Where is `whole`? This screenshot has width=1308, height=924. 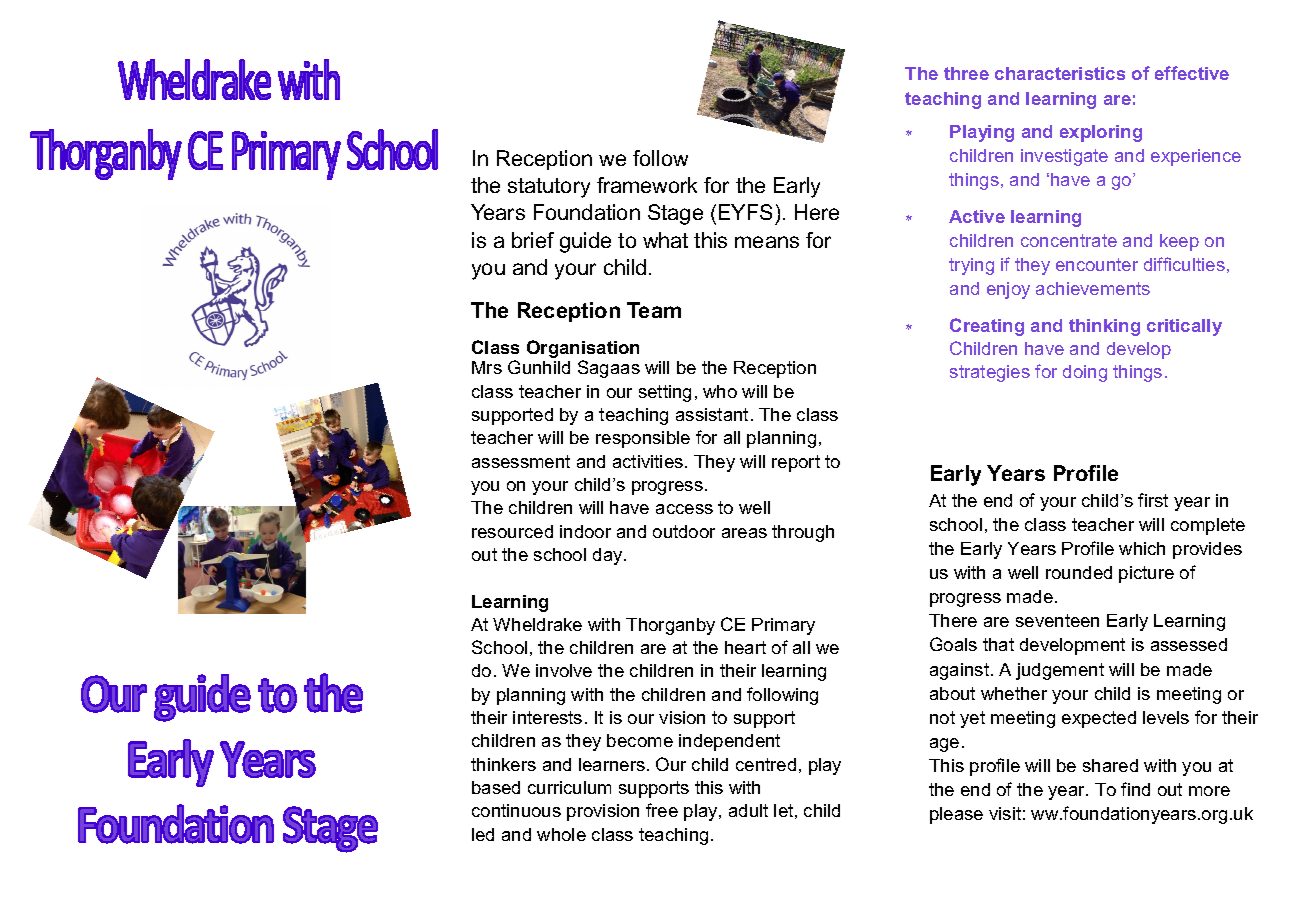 whole is located at coordinates (561, 834).
